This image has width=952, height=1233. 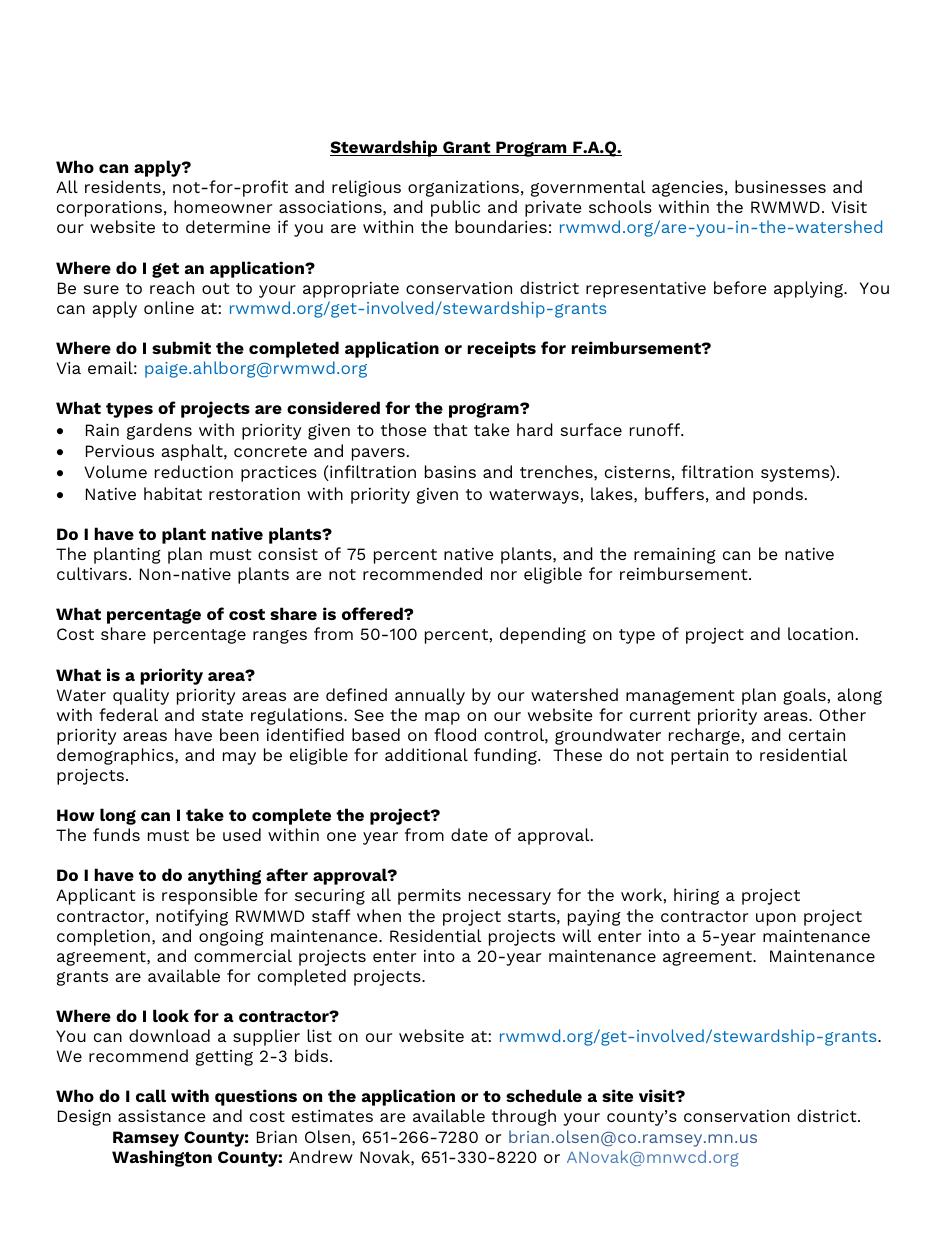 What do you see at coordinates (776, 919) in the image?
I see `upon` at bounding box center [776, 919].
